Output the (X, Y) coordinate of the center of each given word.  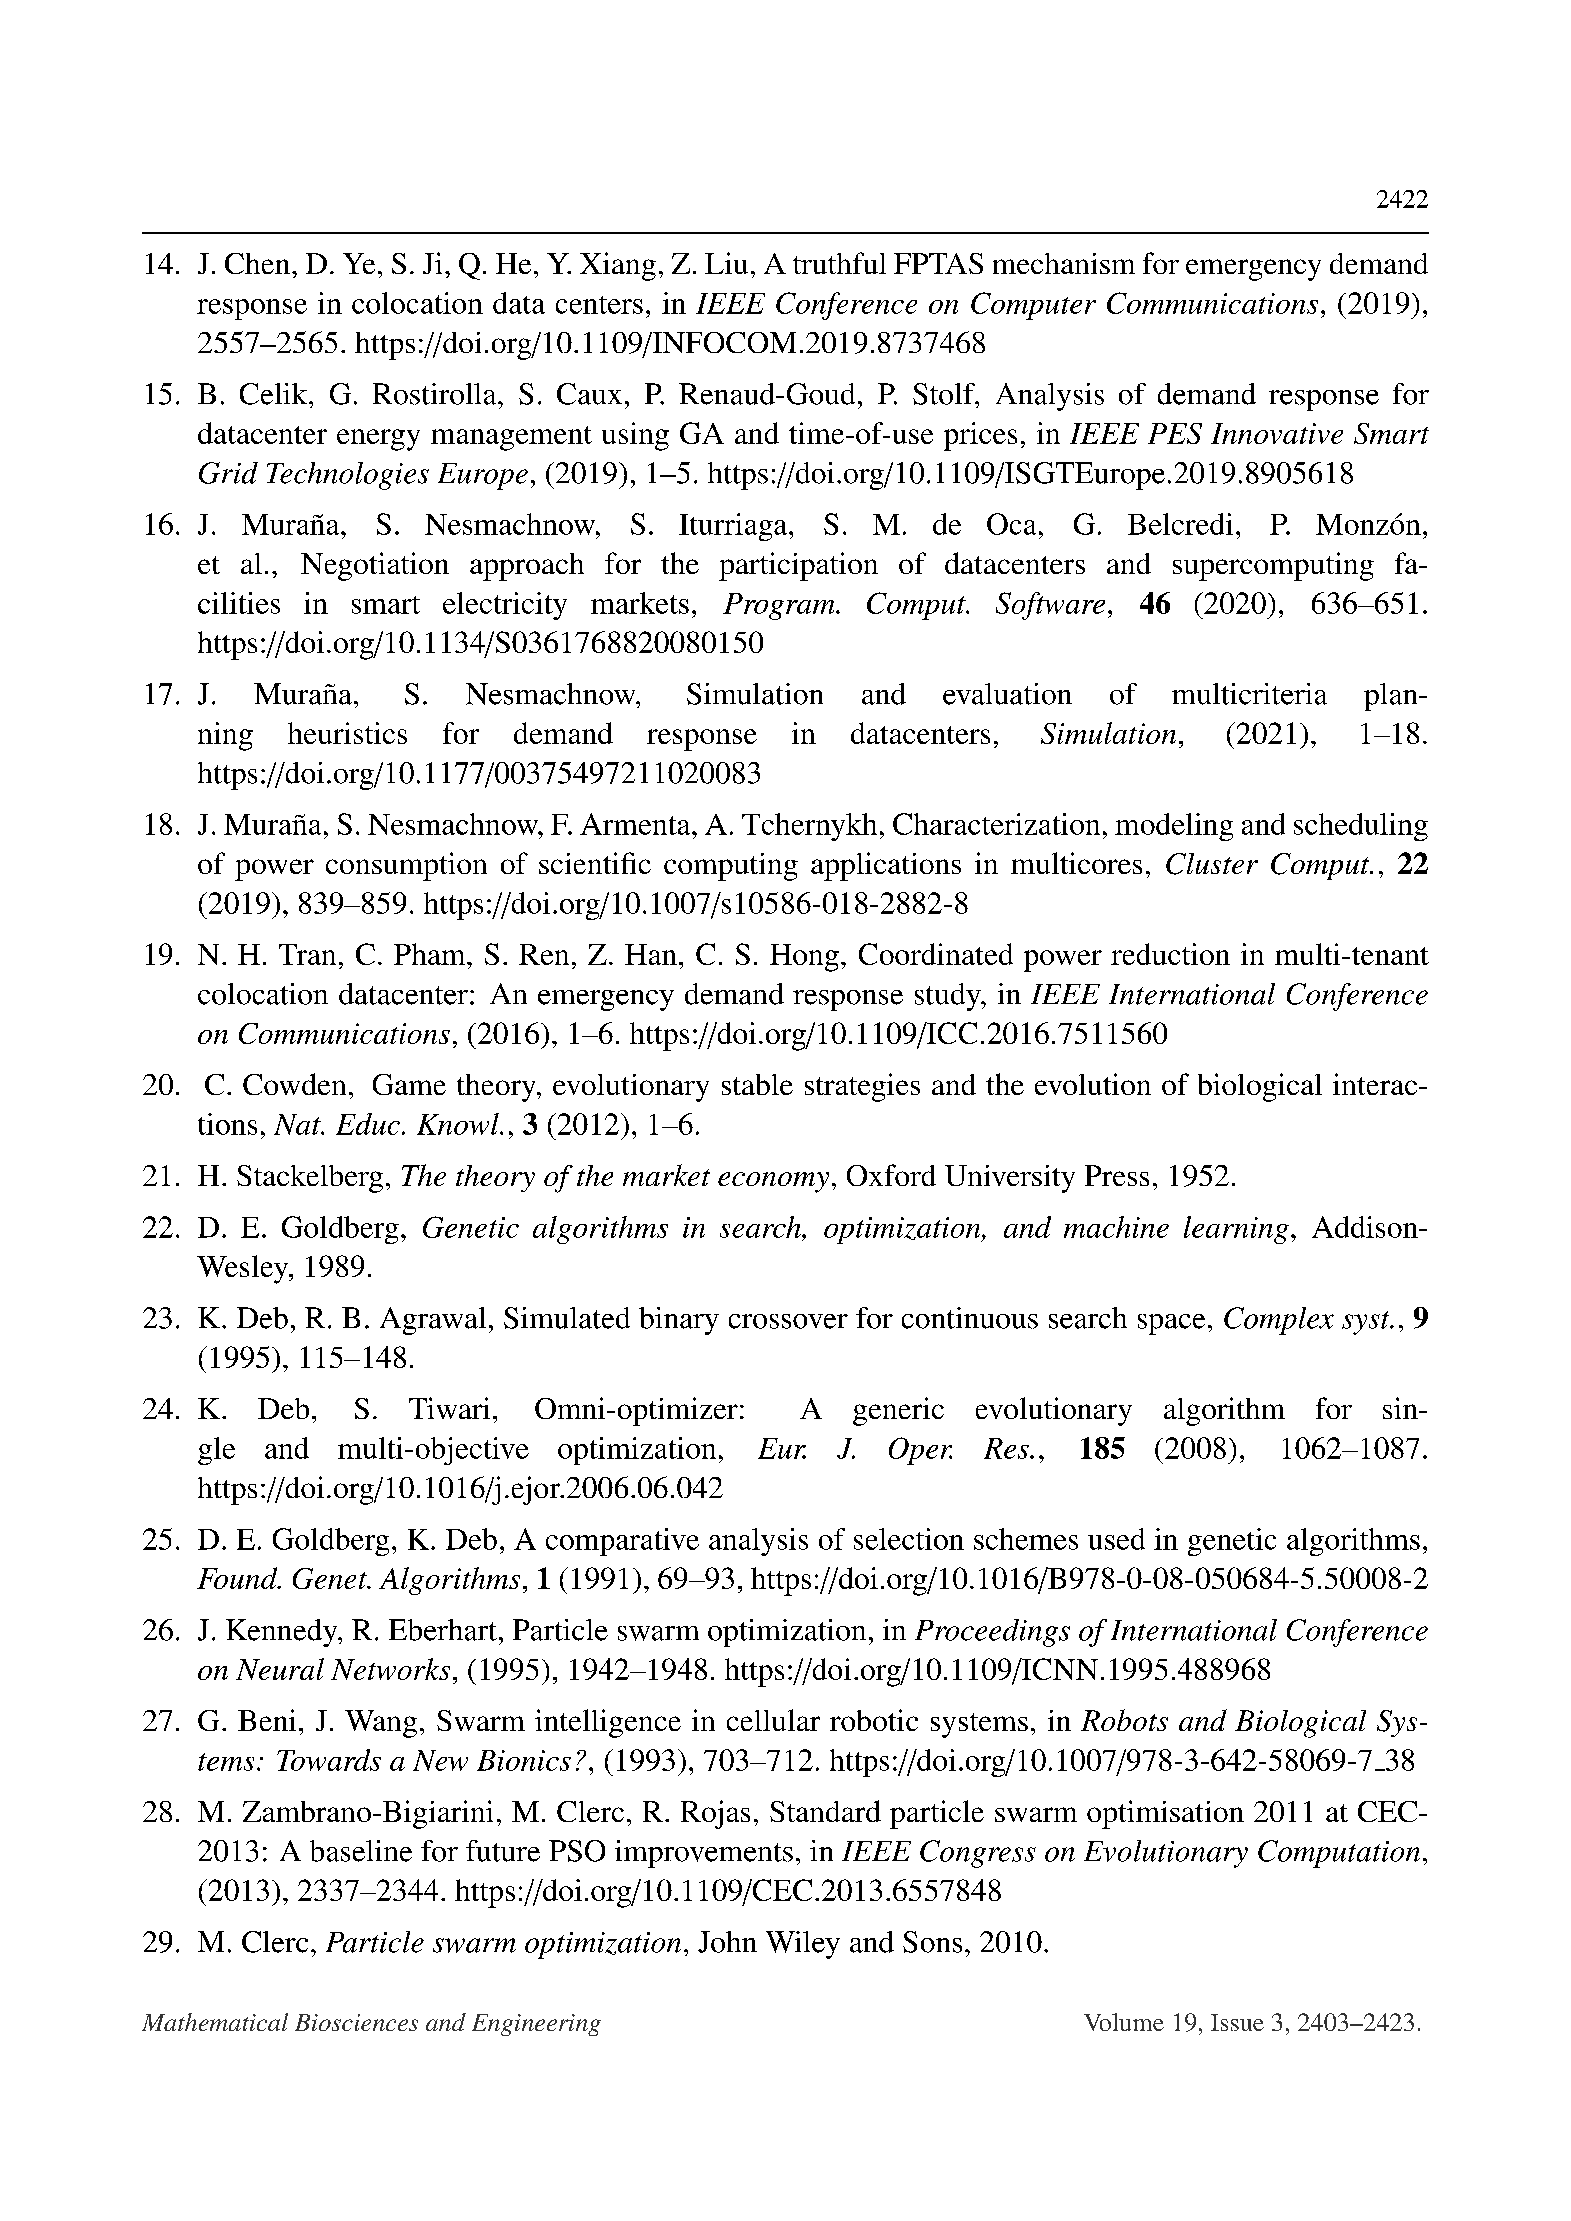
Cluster (1212, 864)
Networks (390, 1669)
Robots (1124, 1720)
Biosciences (356, 2022)
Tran (307, 954)
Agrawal (433, 1321)
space (1171, 1324)
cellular (773, 1720)
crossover (788, 1321)
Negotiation (375, 566)
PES (1175, 433)
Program (780, 606)
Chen (259, 263)
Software (1050, 606)
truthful (839, 263)
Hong (804, 958)
